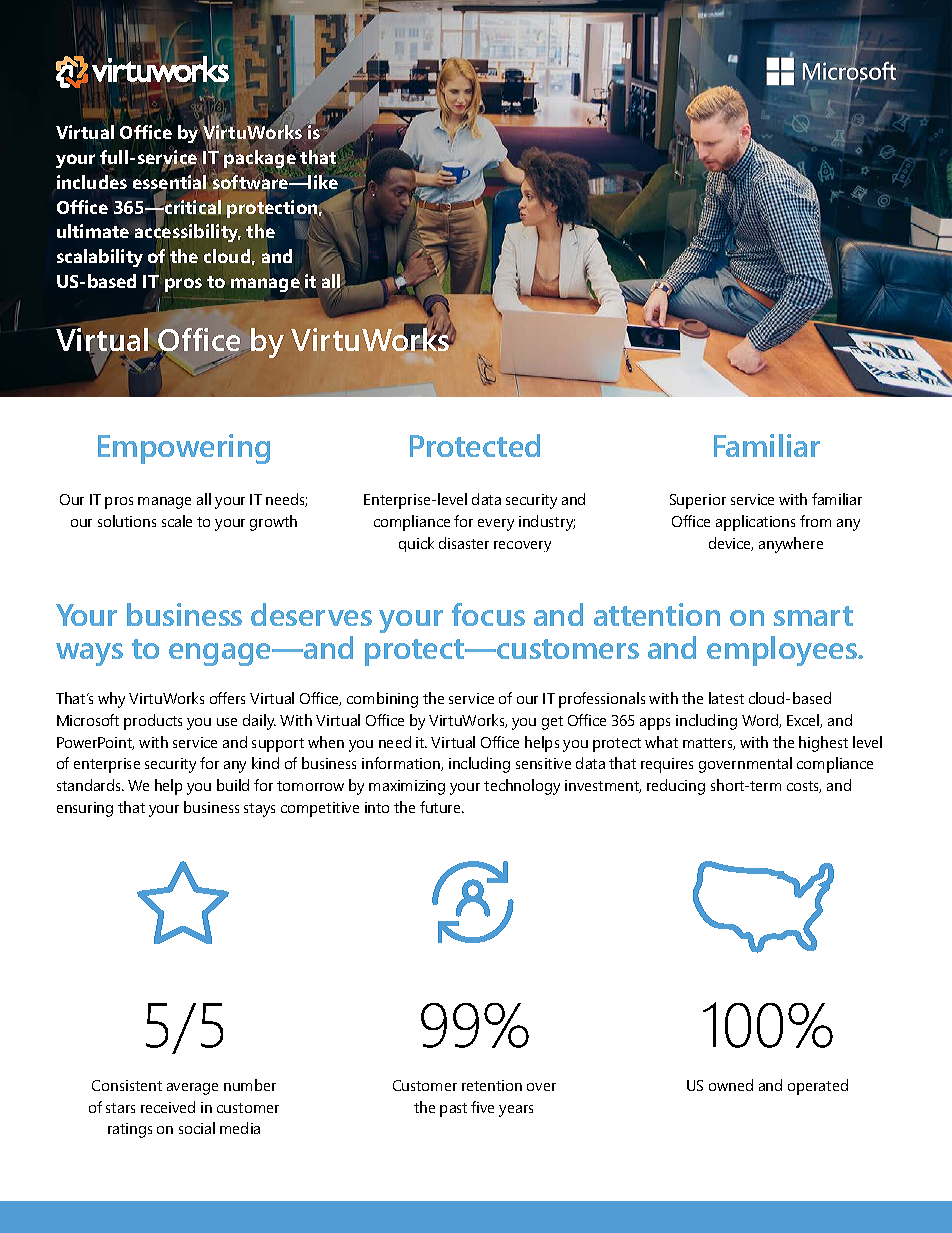 The width and height of the screenshot is (952, 1233). What do you see at coordinates (755, 523) in the screenshot?
I see `applications` at bounding box center [755, 523].
